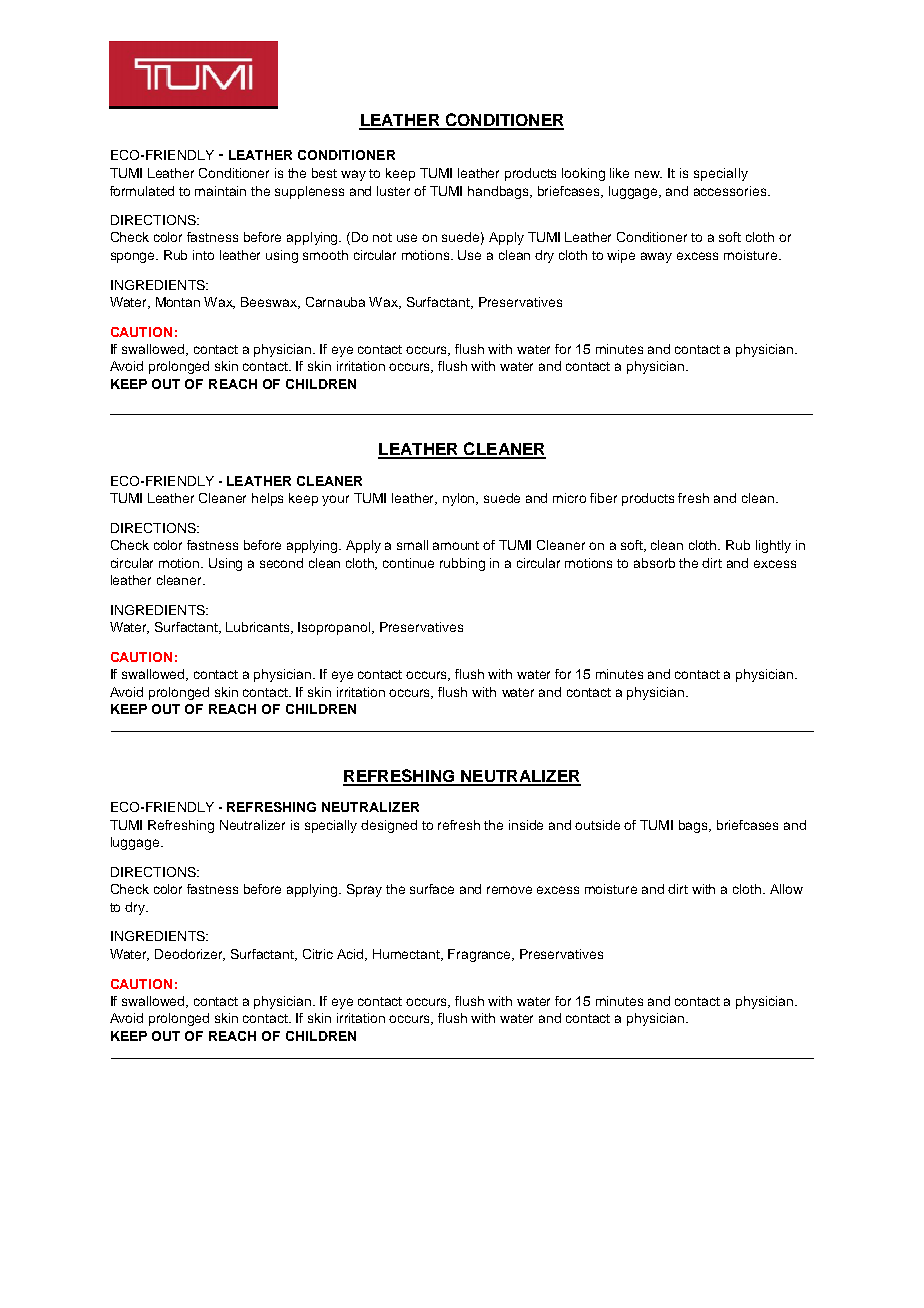  Describe the element at coordinates (281, 563) in the screenshot. I see `second` at that location.
